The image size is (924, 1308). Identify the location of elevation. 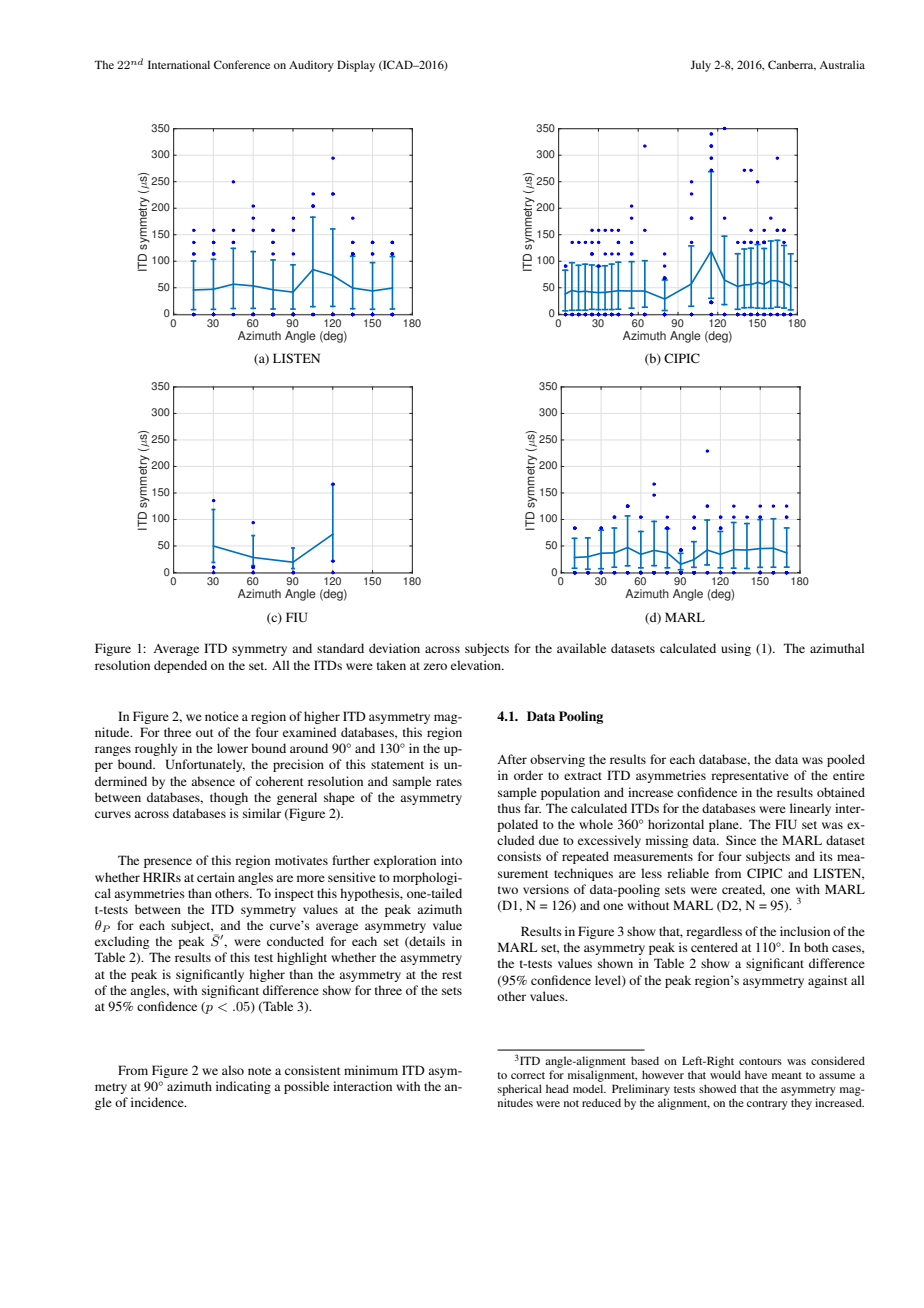
(477, 665).
